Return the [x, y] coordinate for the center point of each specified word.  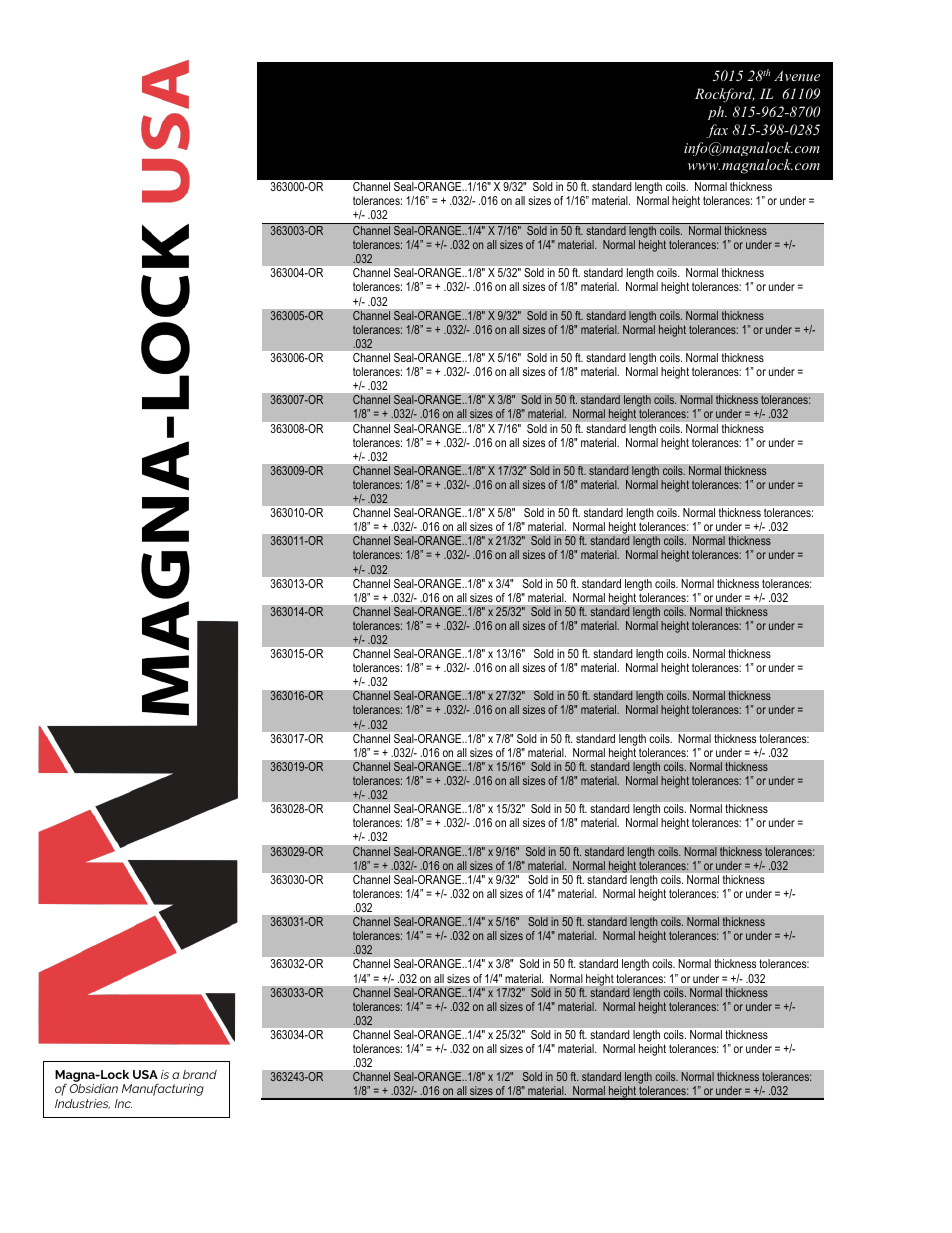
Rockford [725, 95]
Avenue [797, 75]
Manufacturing [163, 1089]
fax [717, 131]
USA [145, 1074]
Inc [123, 1103]
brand [200, 1074]
